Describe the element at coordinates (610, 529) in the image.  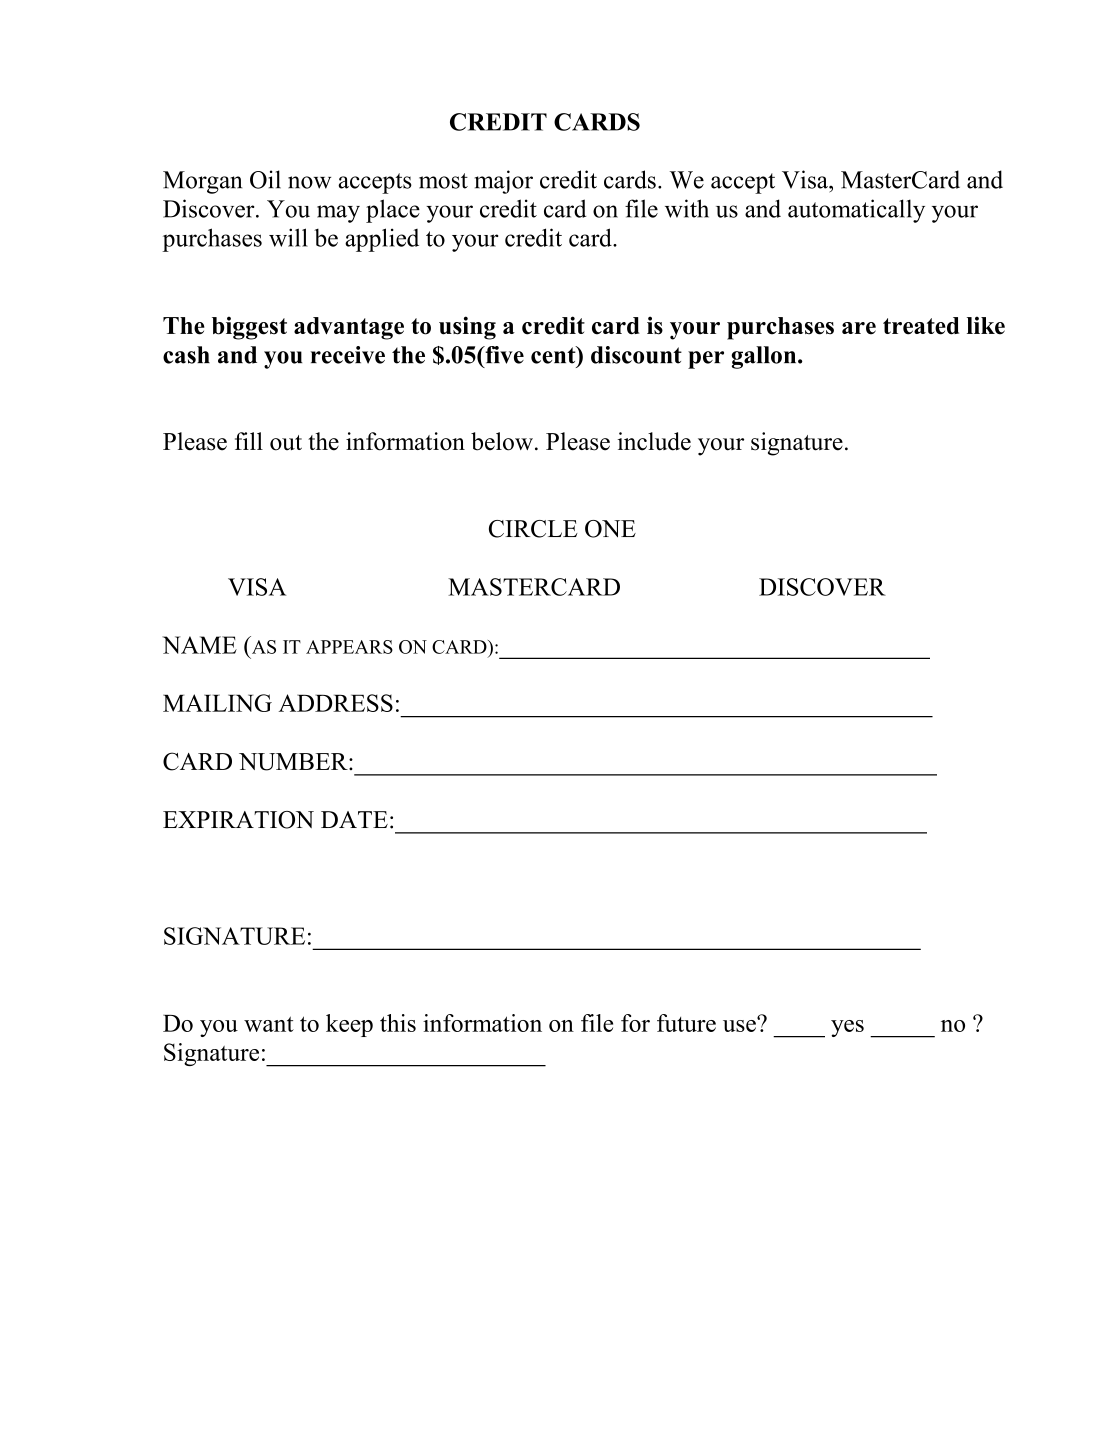
I see `ONE` at that location.
